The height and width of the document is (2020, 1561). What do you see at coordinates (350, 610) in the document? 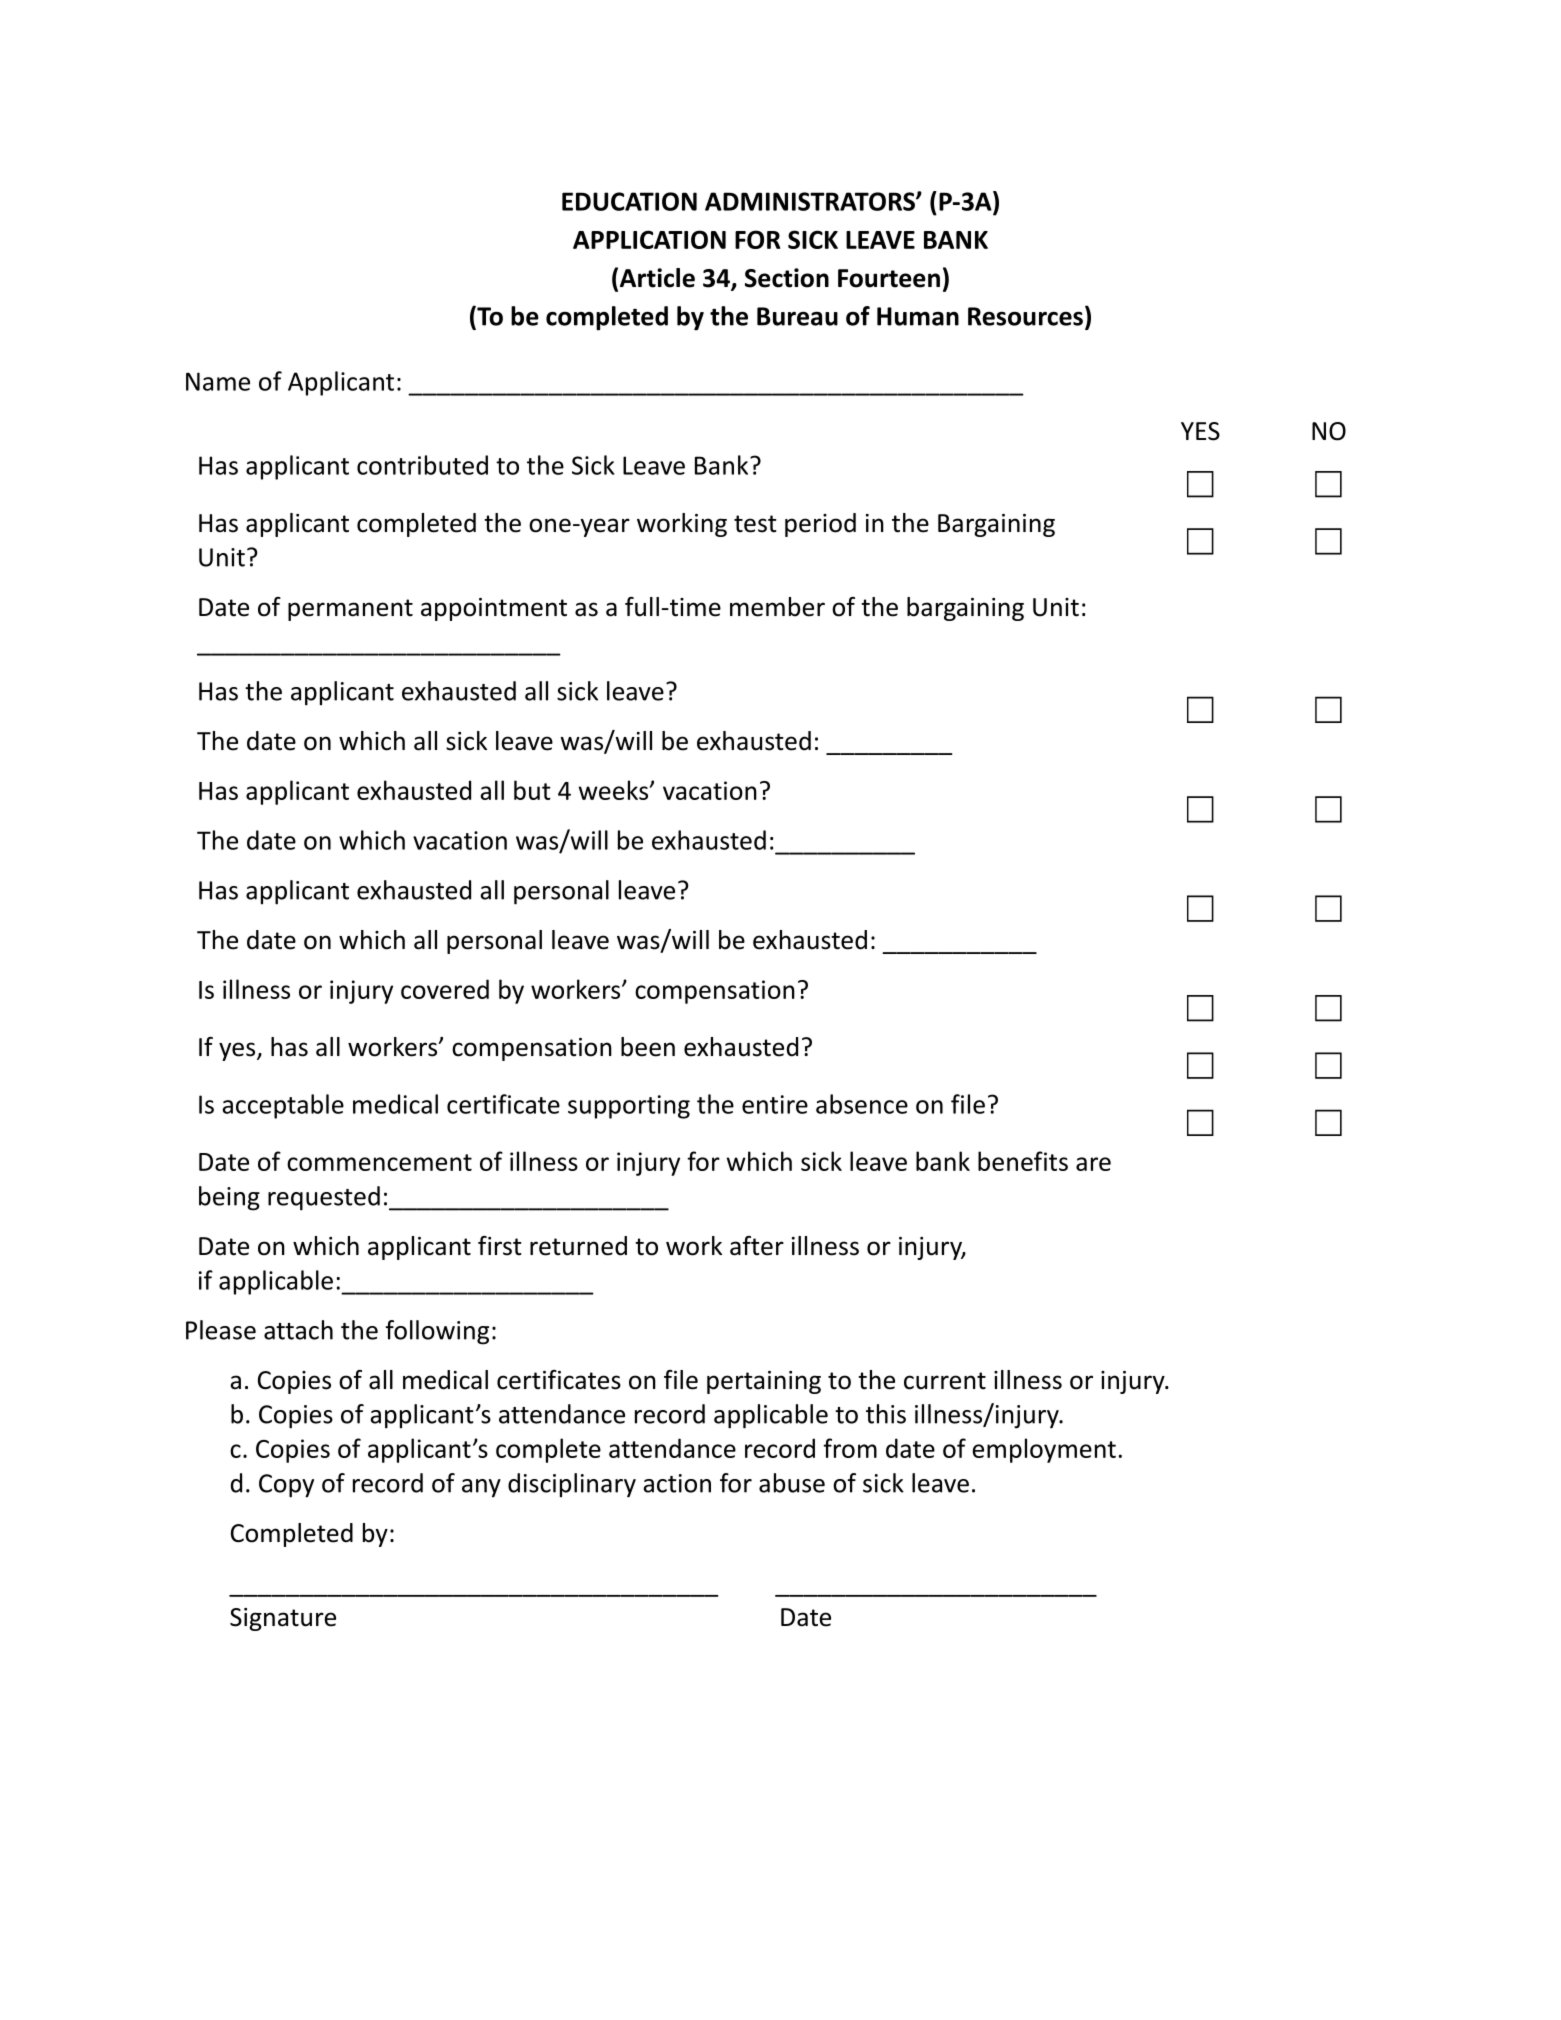
I see `permanent` at bounding box center [350, 610].
